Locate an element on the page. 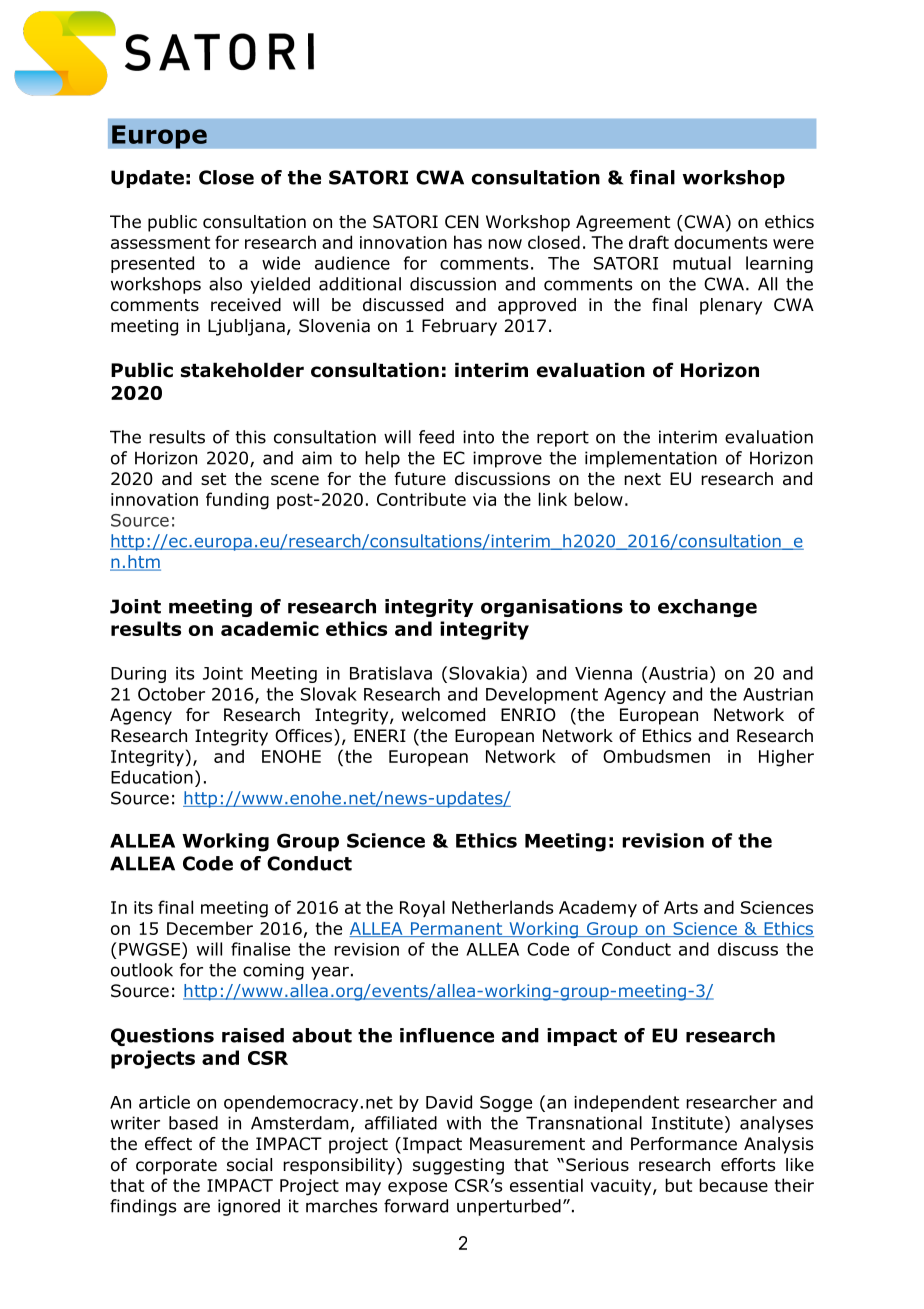 The width and height of the document is (924, 1309). documents is located at coordinates (720, 242).
